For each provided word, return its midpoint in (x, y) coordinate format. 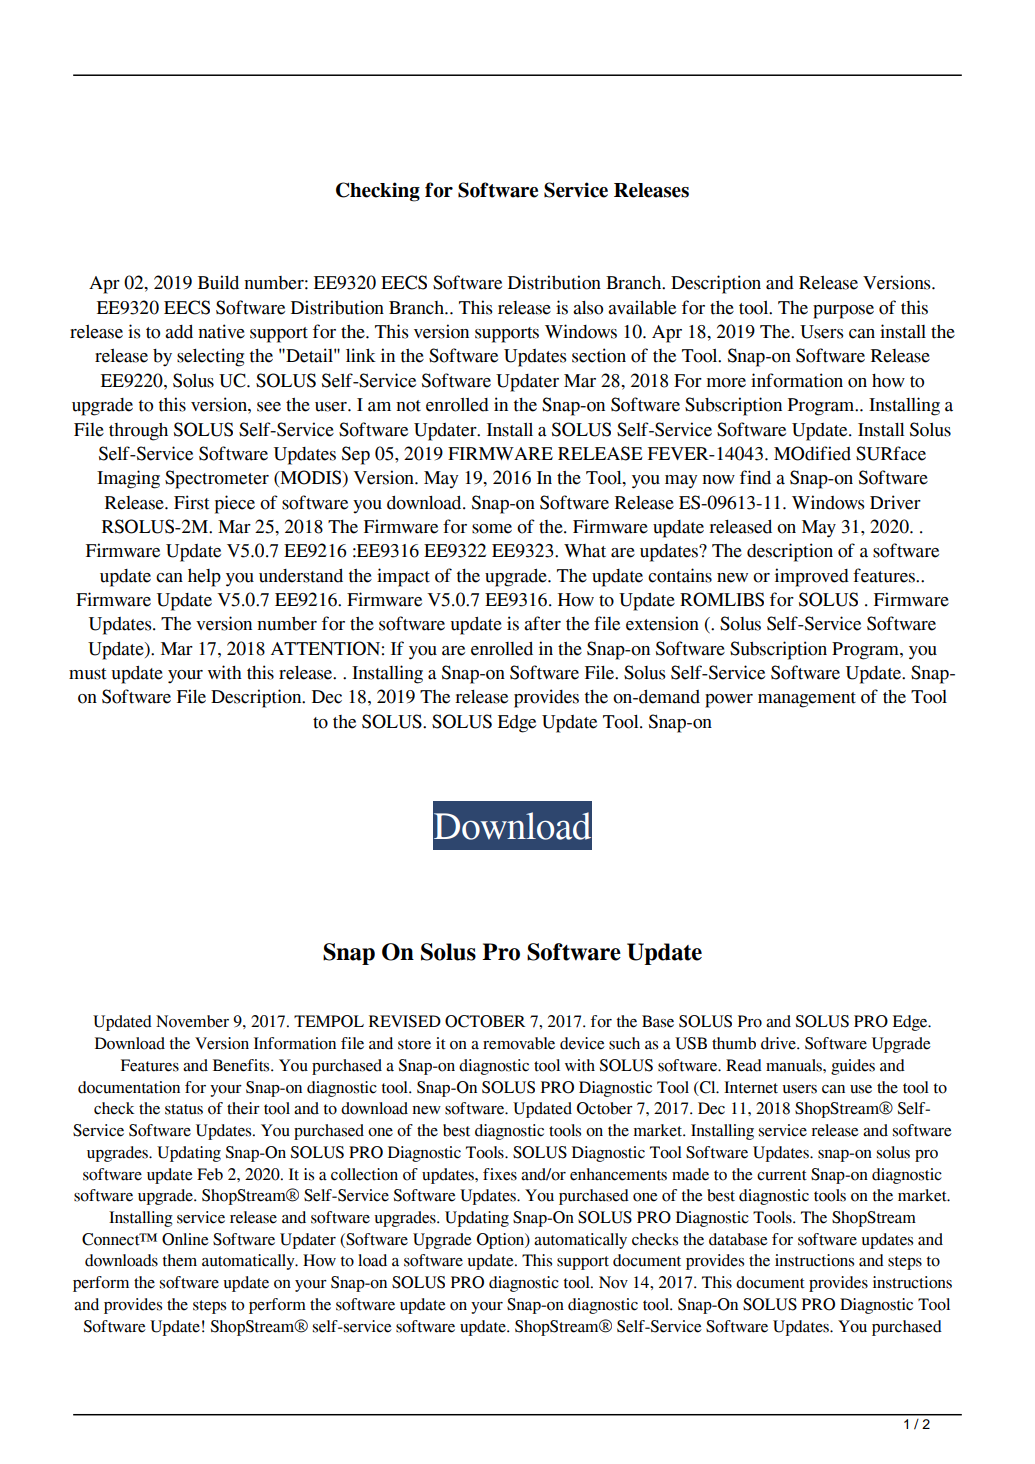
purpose (843, 312)
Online (185, 1239)
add (179, 332)
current (782, 1175)
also (588, 308)
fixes (500, 1174)
